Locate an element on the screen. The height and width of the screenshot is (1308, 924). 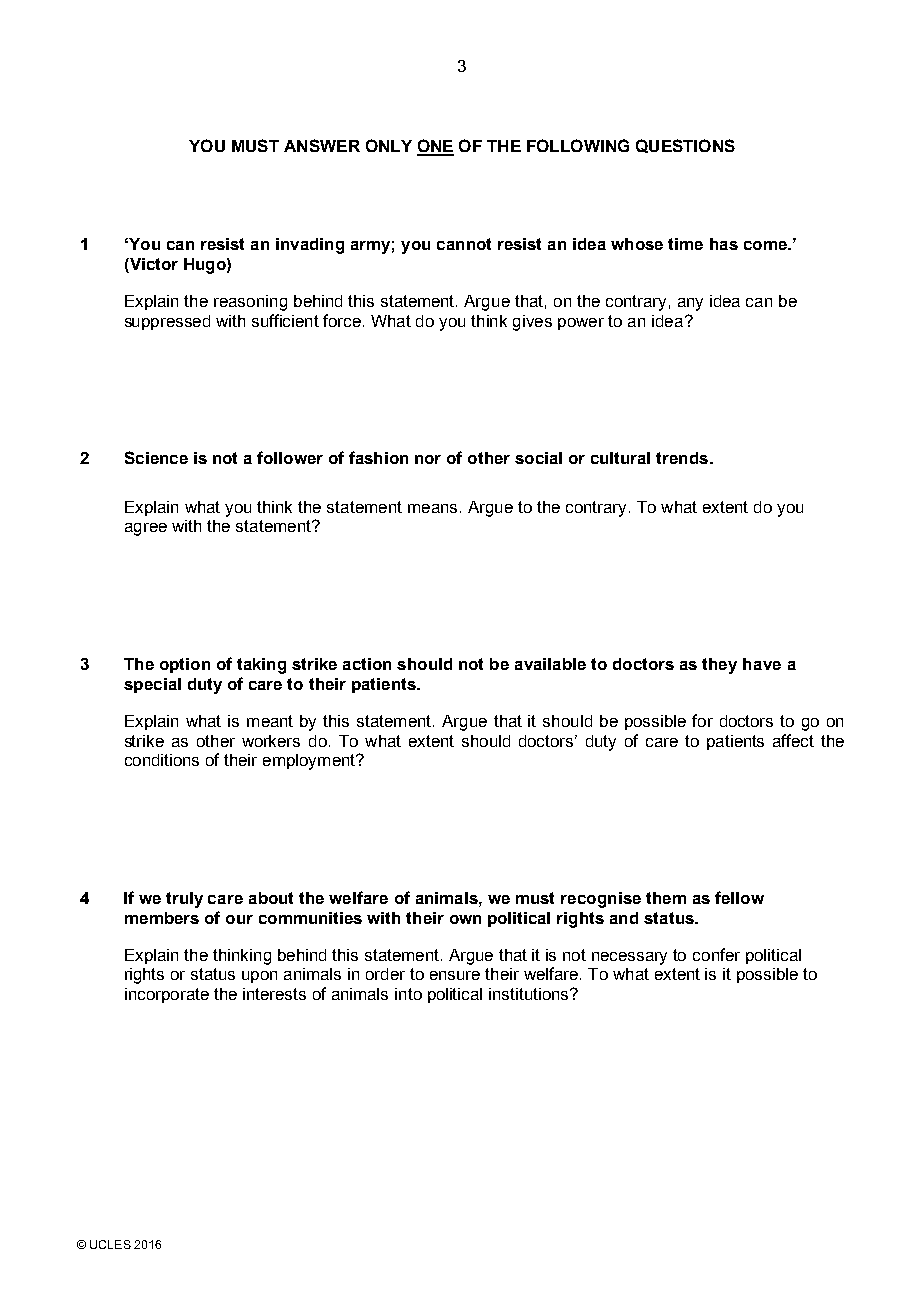
upon is located at coordinates (259, 977).
